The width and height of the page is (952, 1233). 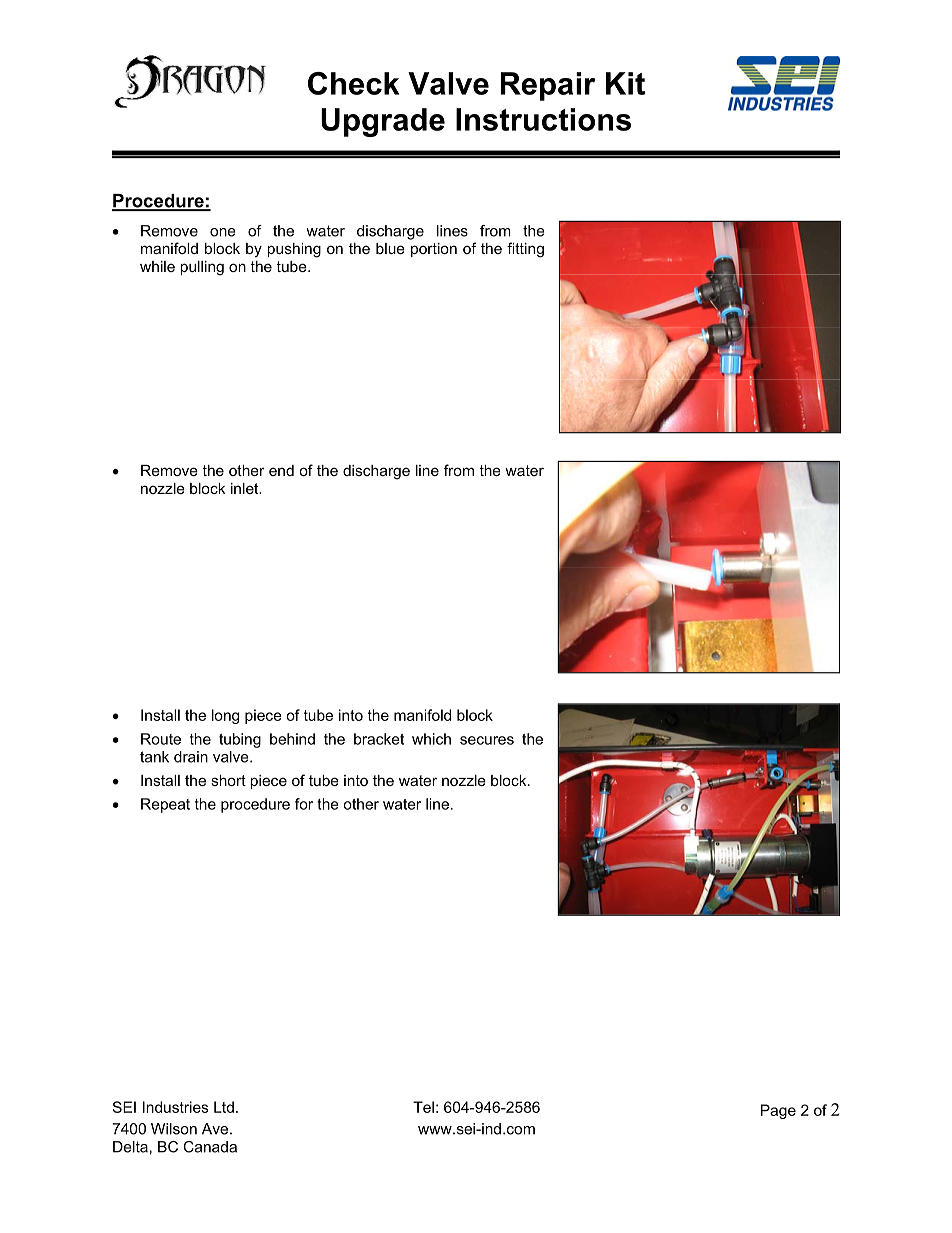 I want to click on one, so click(x=223, y=232).
